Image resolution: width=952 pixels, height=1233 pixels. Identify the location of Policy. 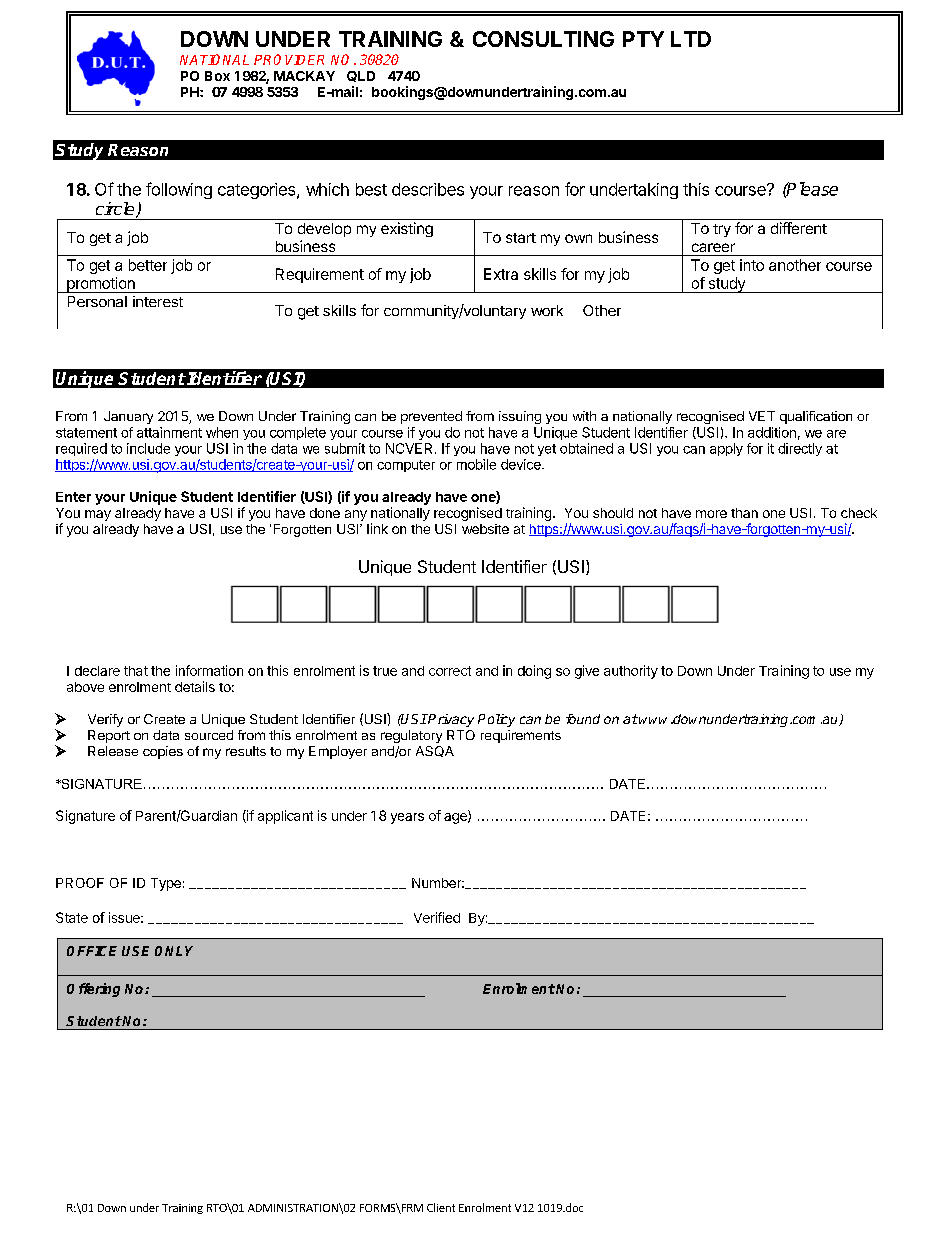
(496, 720).
